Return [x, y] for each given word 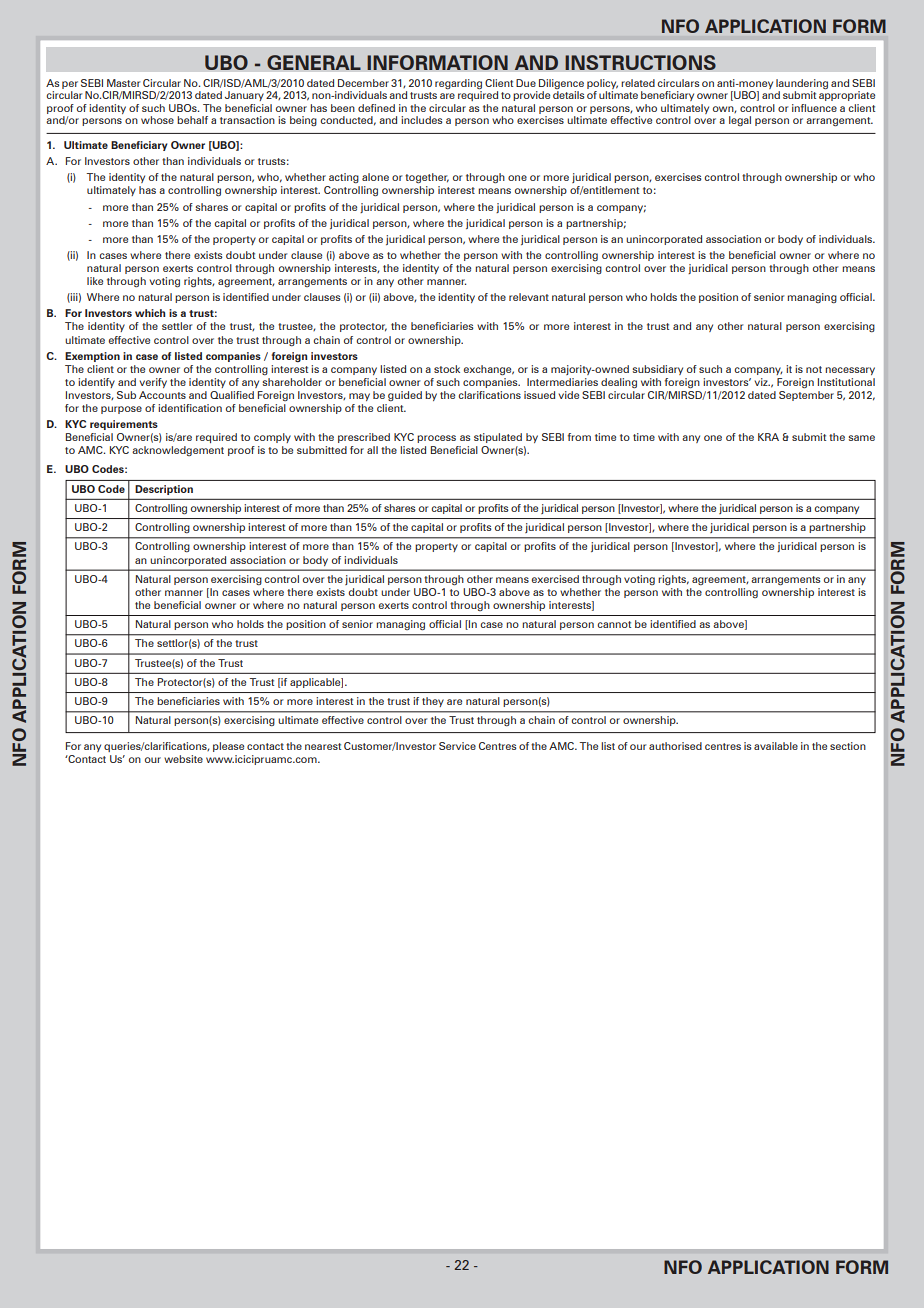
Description [164, 490]
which [150, 313]
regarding [458, 85]
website [183, 759]
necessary [850, 371]
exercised [555, 579]
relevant [529, 297]
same [862, 438]
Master [123, 83]
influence [814, 108]
